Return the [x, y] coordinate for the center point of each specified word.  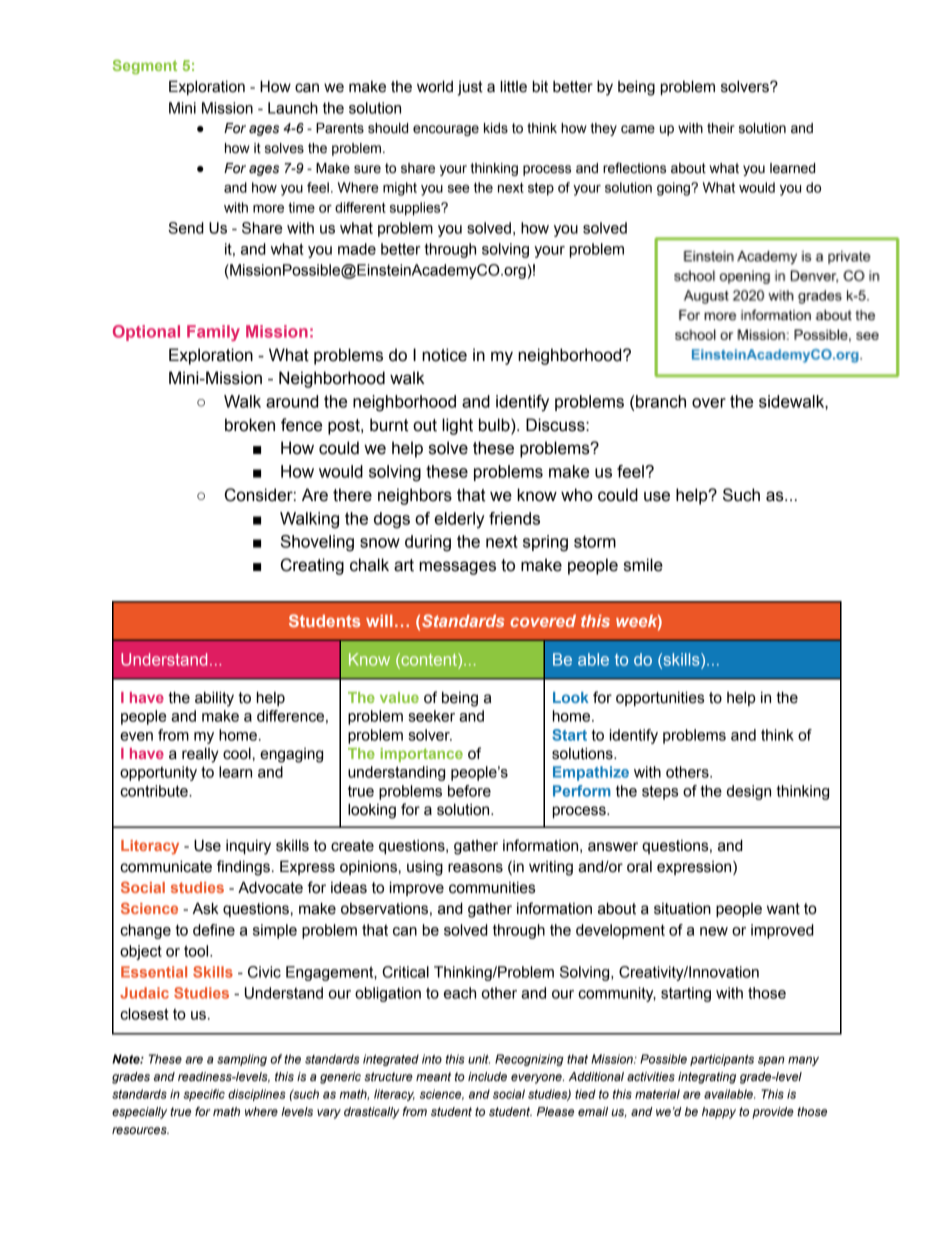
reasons [475, 868]
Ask [205, 908]
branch [661, 401]
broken [250, 425]
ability [214, 699]
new [714, 931]
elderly [459, 520]
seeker [431, 716]
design [749, 792]
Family [213, 333]
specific [204, 1095]
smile [643, 565]
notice [444, 355]
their [721, 128]
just [470, 88]
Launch [293, 108]
